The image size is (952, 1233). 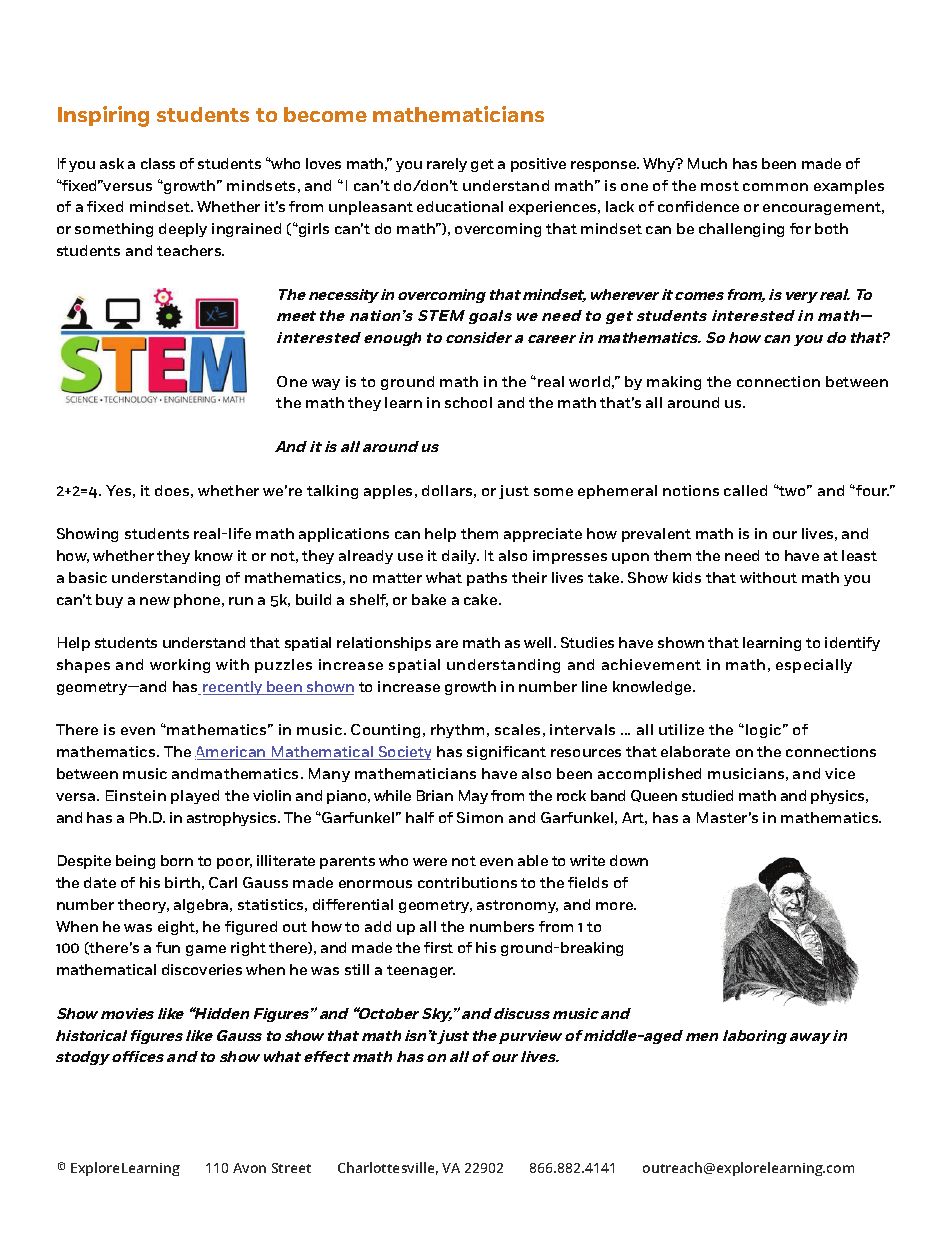 What do you see at coordinates (158, 163) in the screenshot?
I see `class` at bounding box center [158, 163].
